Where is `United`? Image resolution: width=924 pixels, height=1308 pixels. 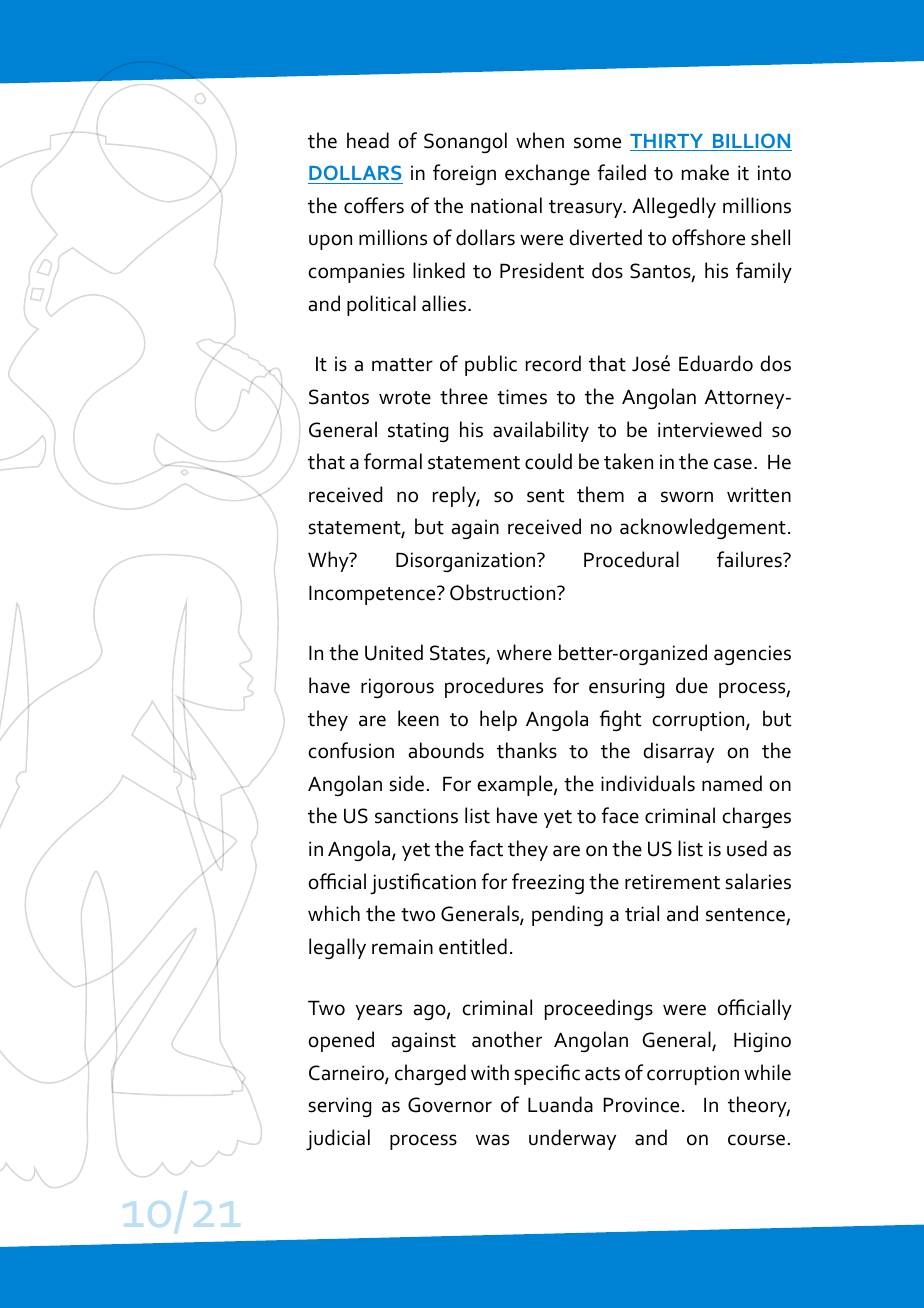
United is located at coordinates (394, 652).
